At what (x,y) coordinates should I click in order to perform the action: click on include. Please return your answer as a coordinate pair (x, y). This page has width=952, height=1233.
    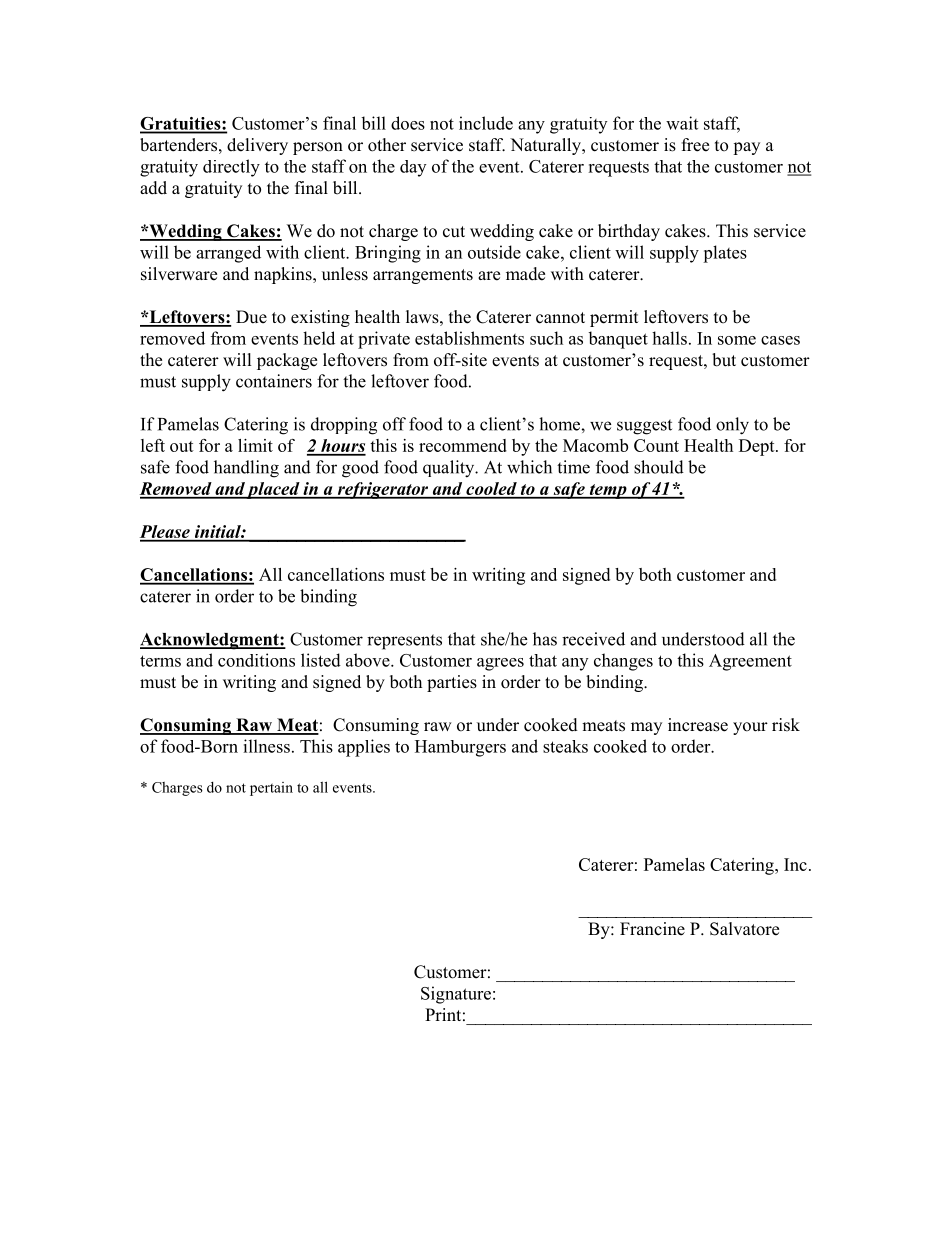
    Looking at the image, I should click on (486, 123).
